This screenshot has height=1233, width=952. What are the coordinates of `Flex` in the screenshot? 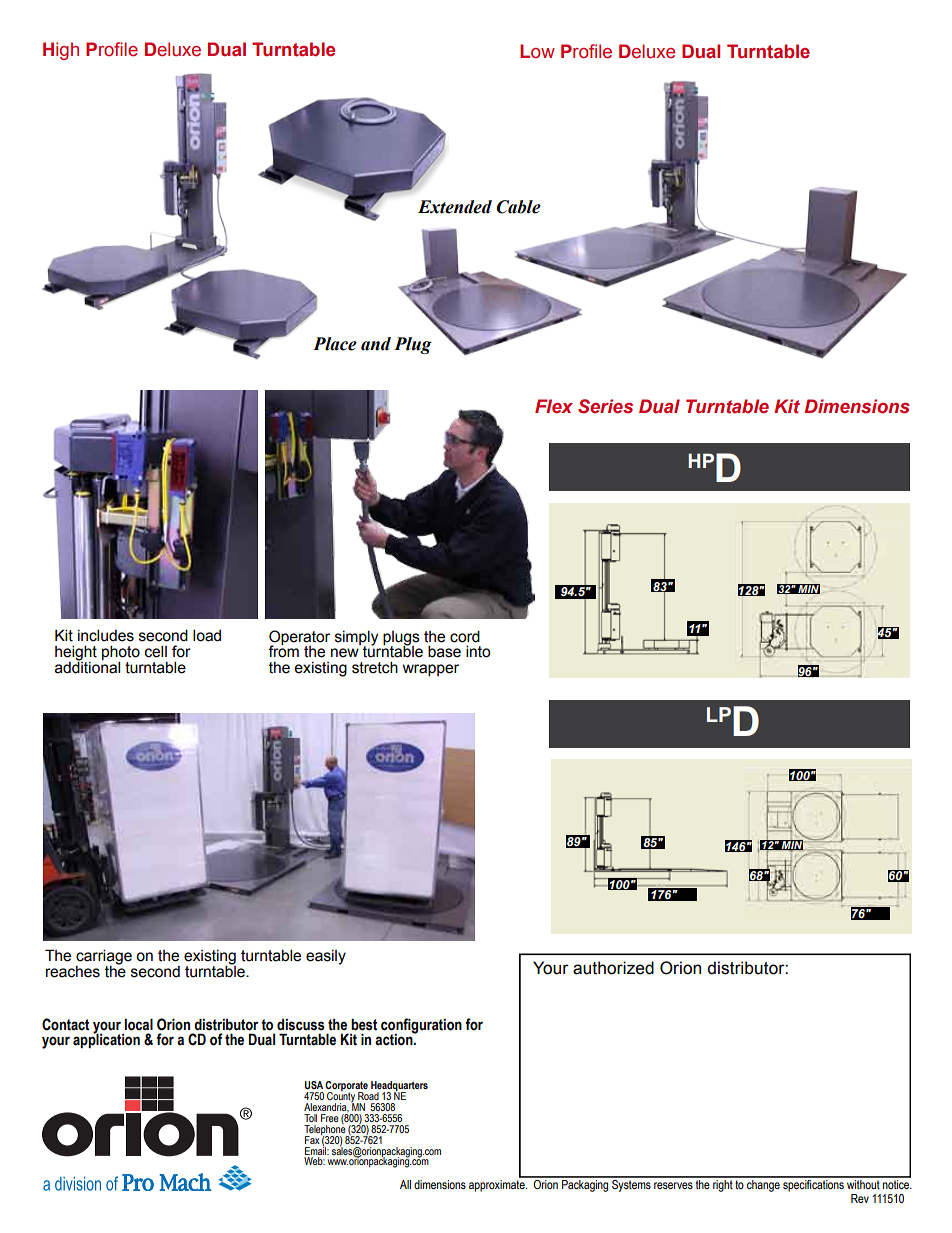 It's located at (554, 406).
